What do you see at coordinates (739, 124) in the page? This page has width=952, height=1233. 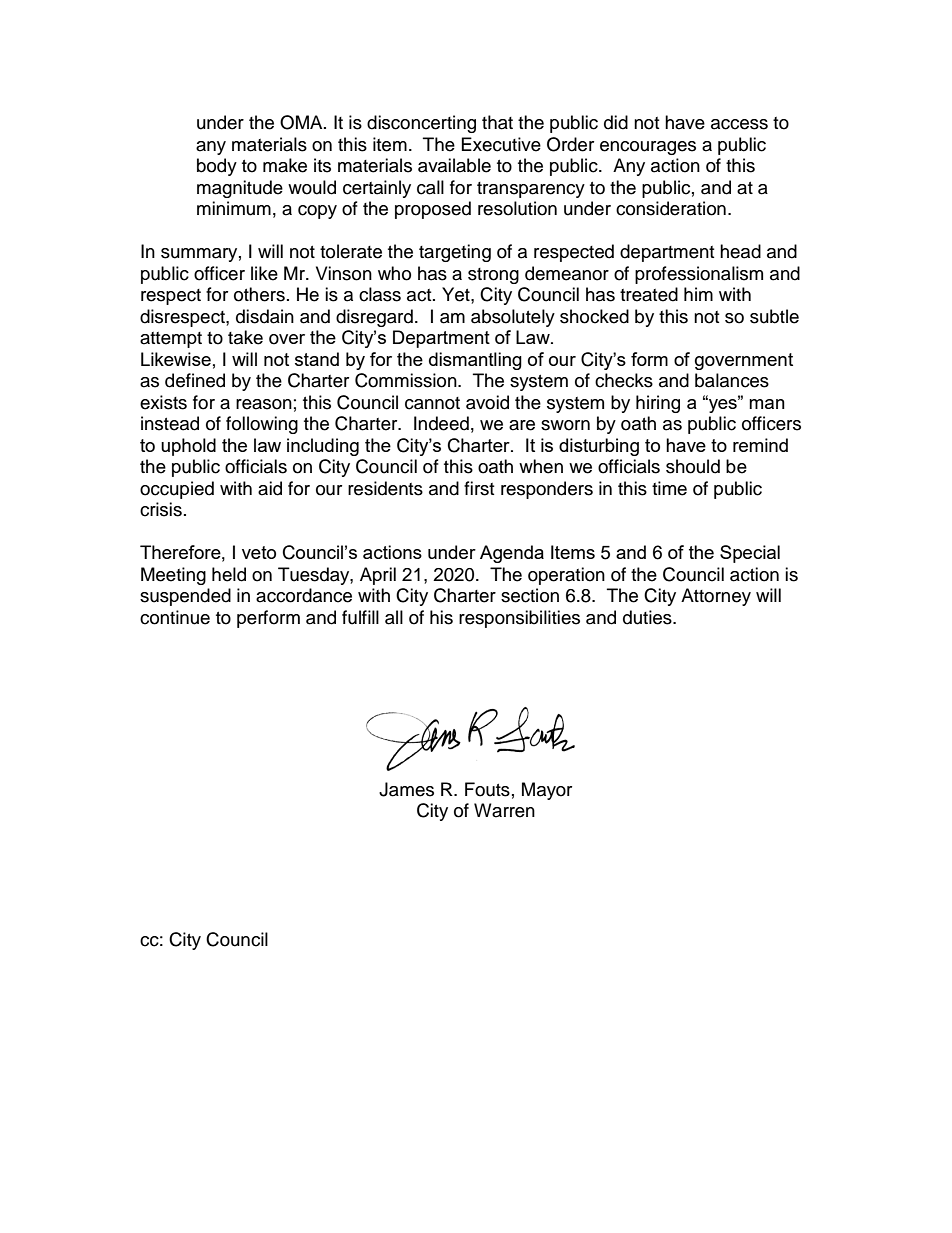 I see `access` at bounding box center [739, 124].
